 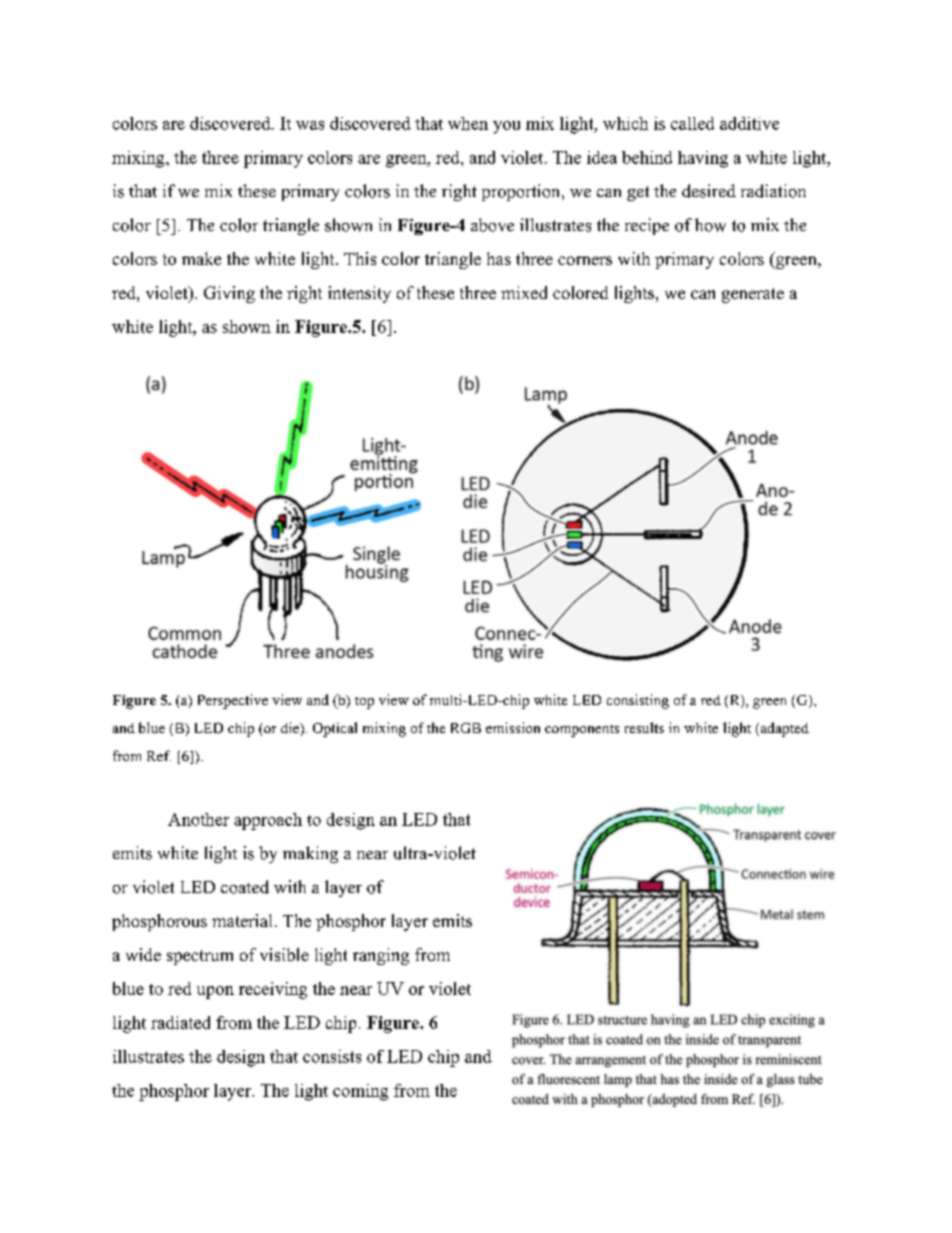 I want to click on Another, so click(x=198, y=819).
